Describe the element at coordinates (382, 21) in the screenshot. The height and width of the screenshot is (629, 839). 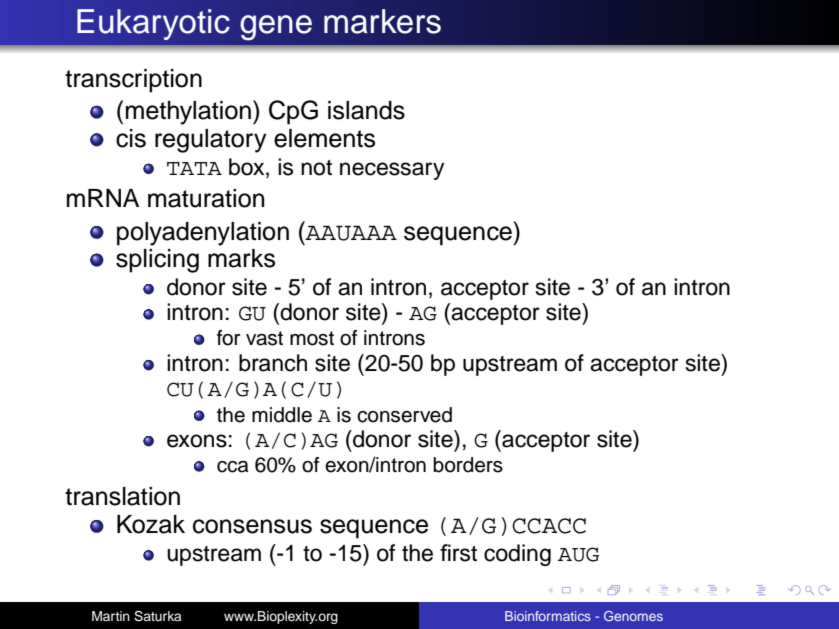
I see `markers` at that location.
